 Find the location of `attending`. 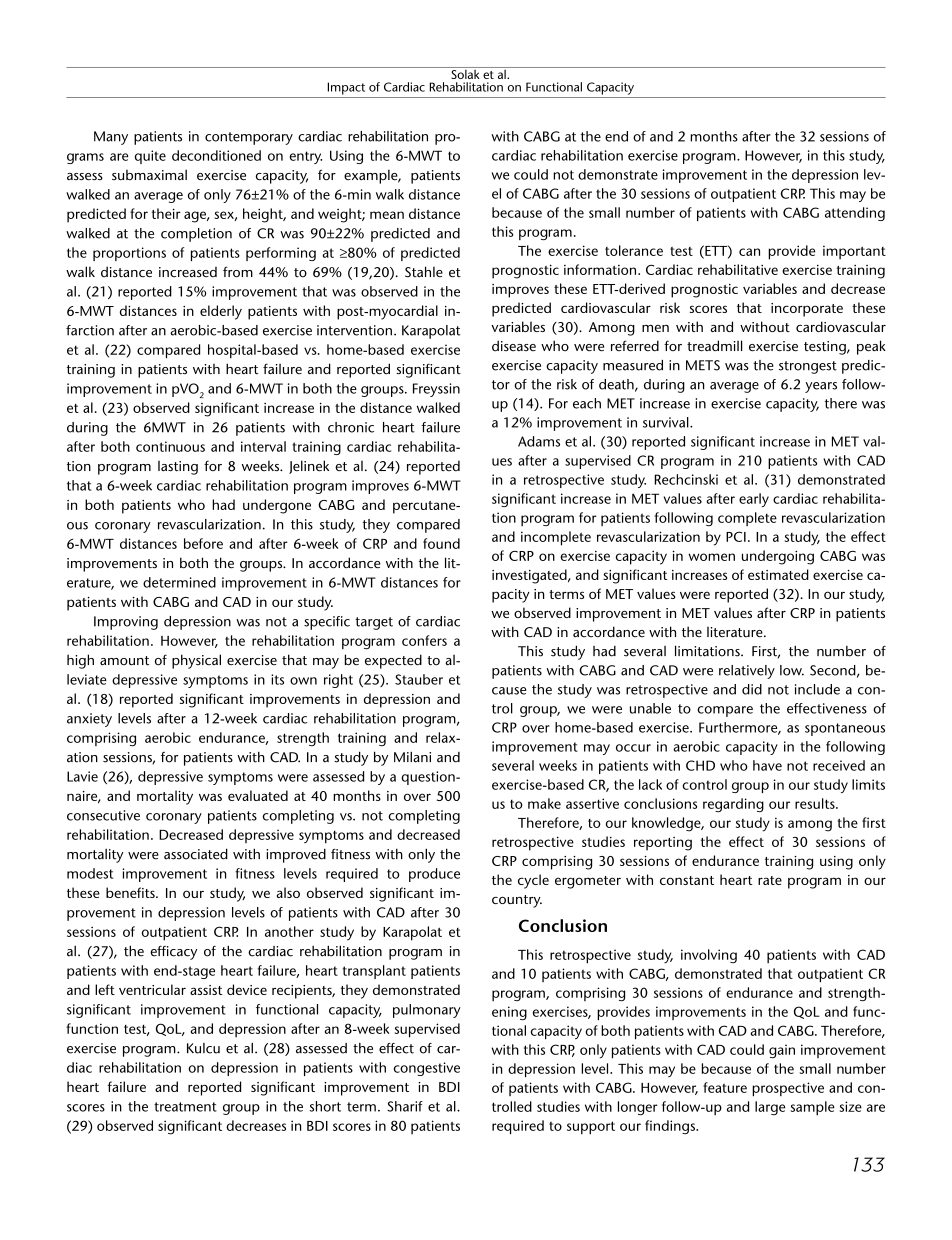

attending is located at coordinates (855, 214).
